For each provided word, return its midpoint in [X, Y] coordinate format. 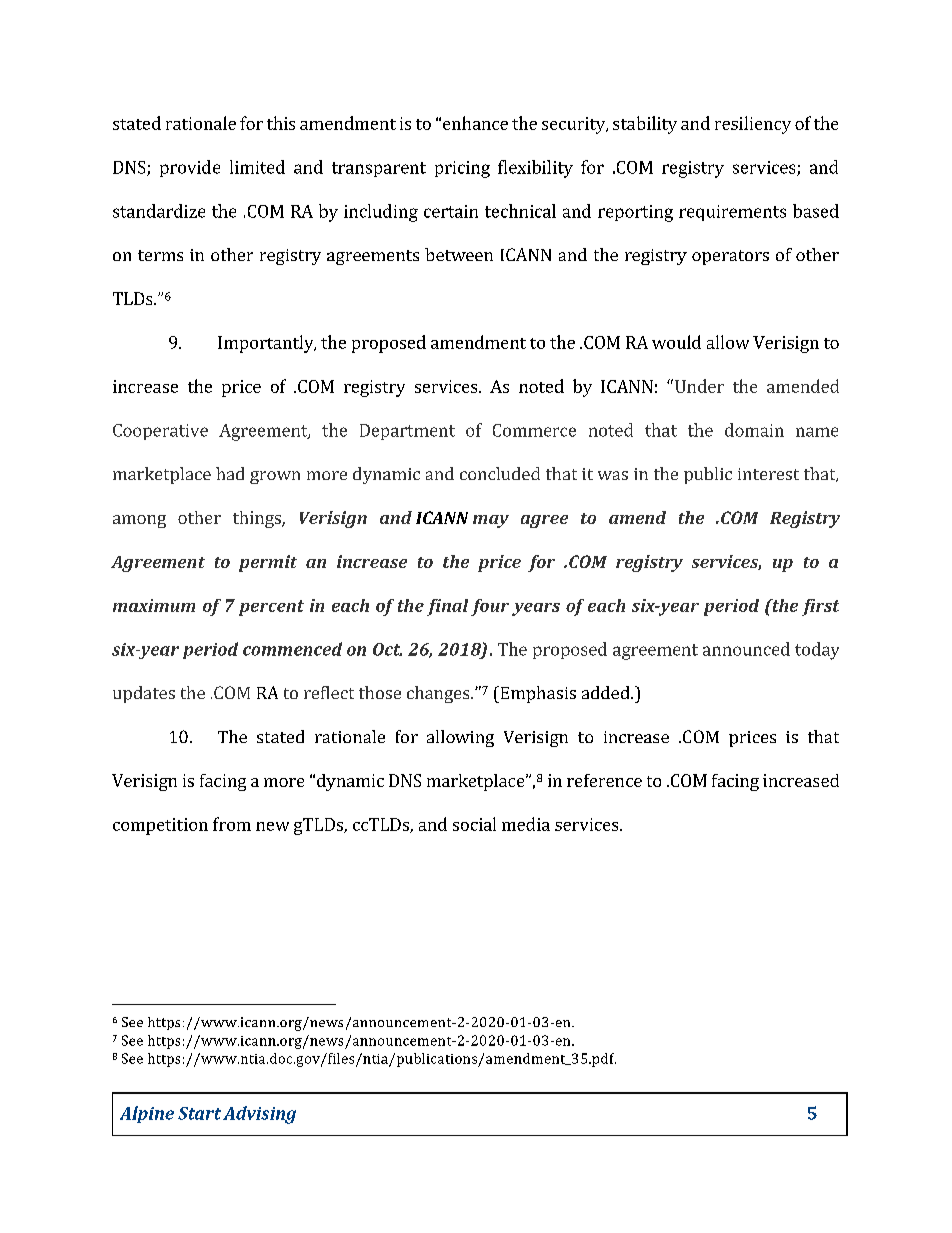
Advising [259, 1115]
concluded [500, 473]
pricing [462, 169]
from [232, 824]
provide [190, 168]
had [230, 473]
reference [604, 780]
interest [768, 474]
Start [199, 1113]
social [474, 824]
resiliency [753, 125]
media [526, 824]
